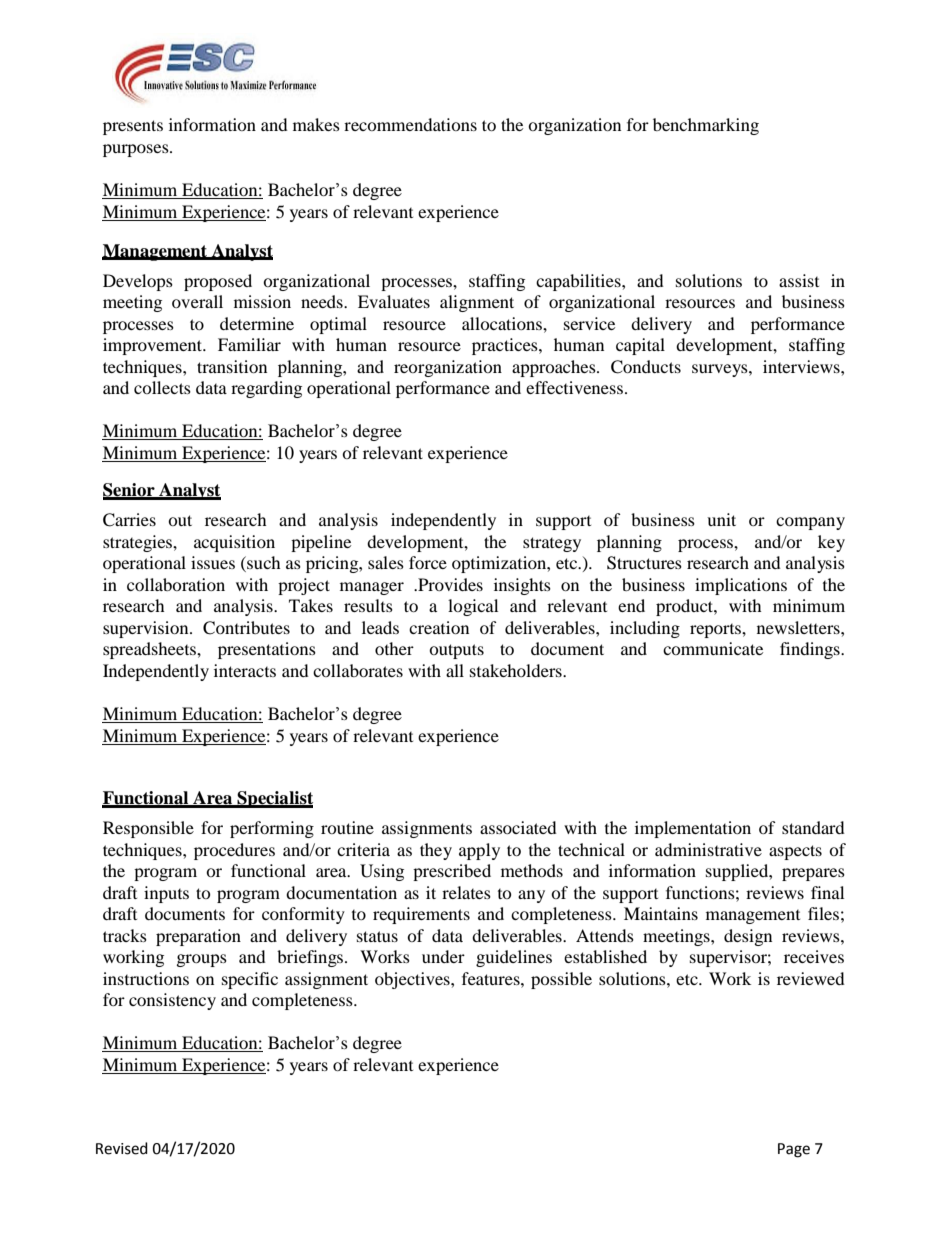  What do you see at coordinates (802, 366) in the screenshot?
I see `interviews` at bounding box center [802, 366].
